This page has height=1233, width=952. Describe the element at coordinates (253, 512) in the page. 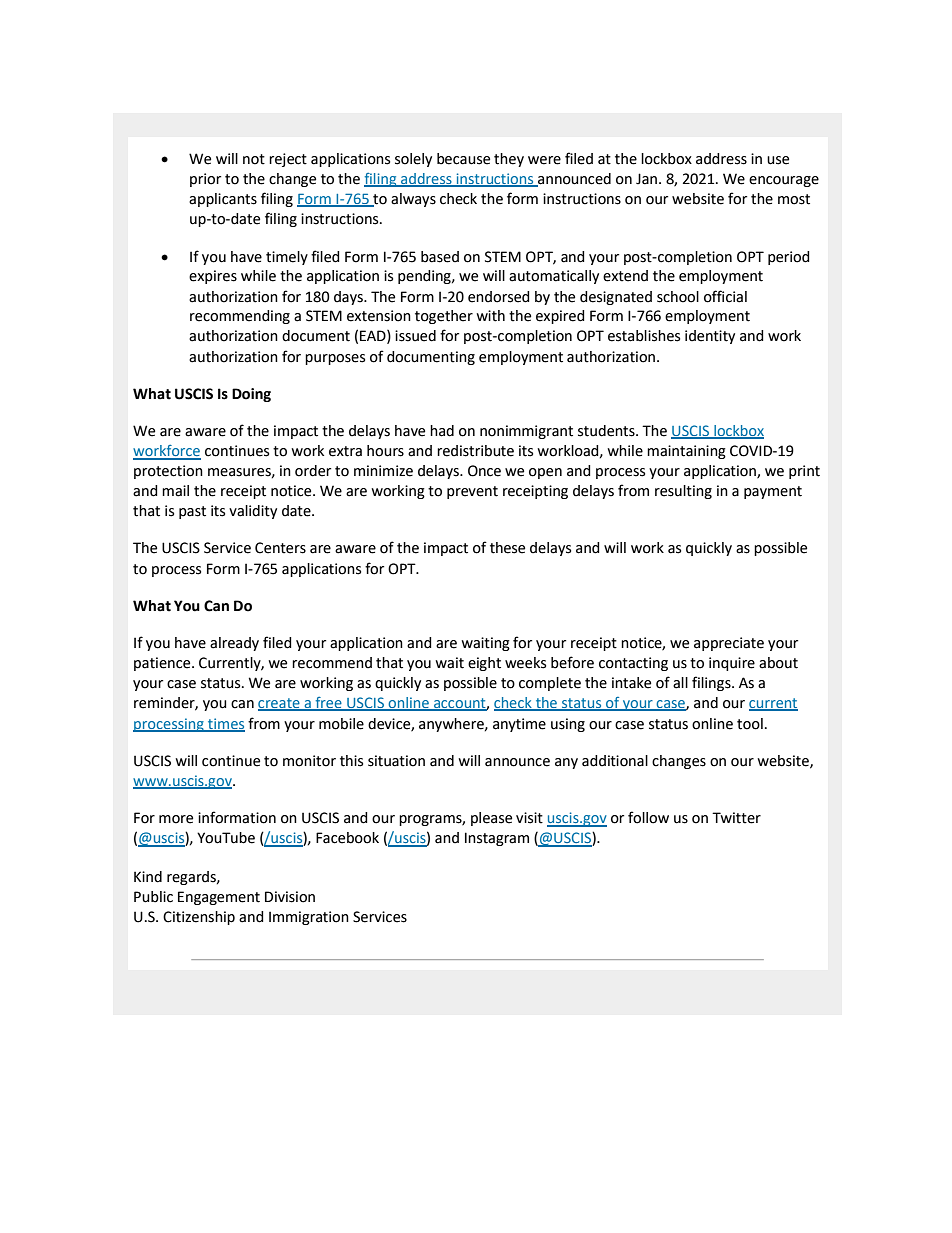

I see `validity` at that location.
